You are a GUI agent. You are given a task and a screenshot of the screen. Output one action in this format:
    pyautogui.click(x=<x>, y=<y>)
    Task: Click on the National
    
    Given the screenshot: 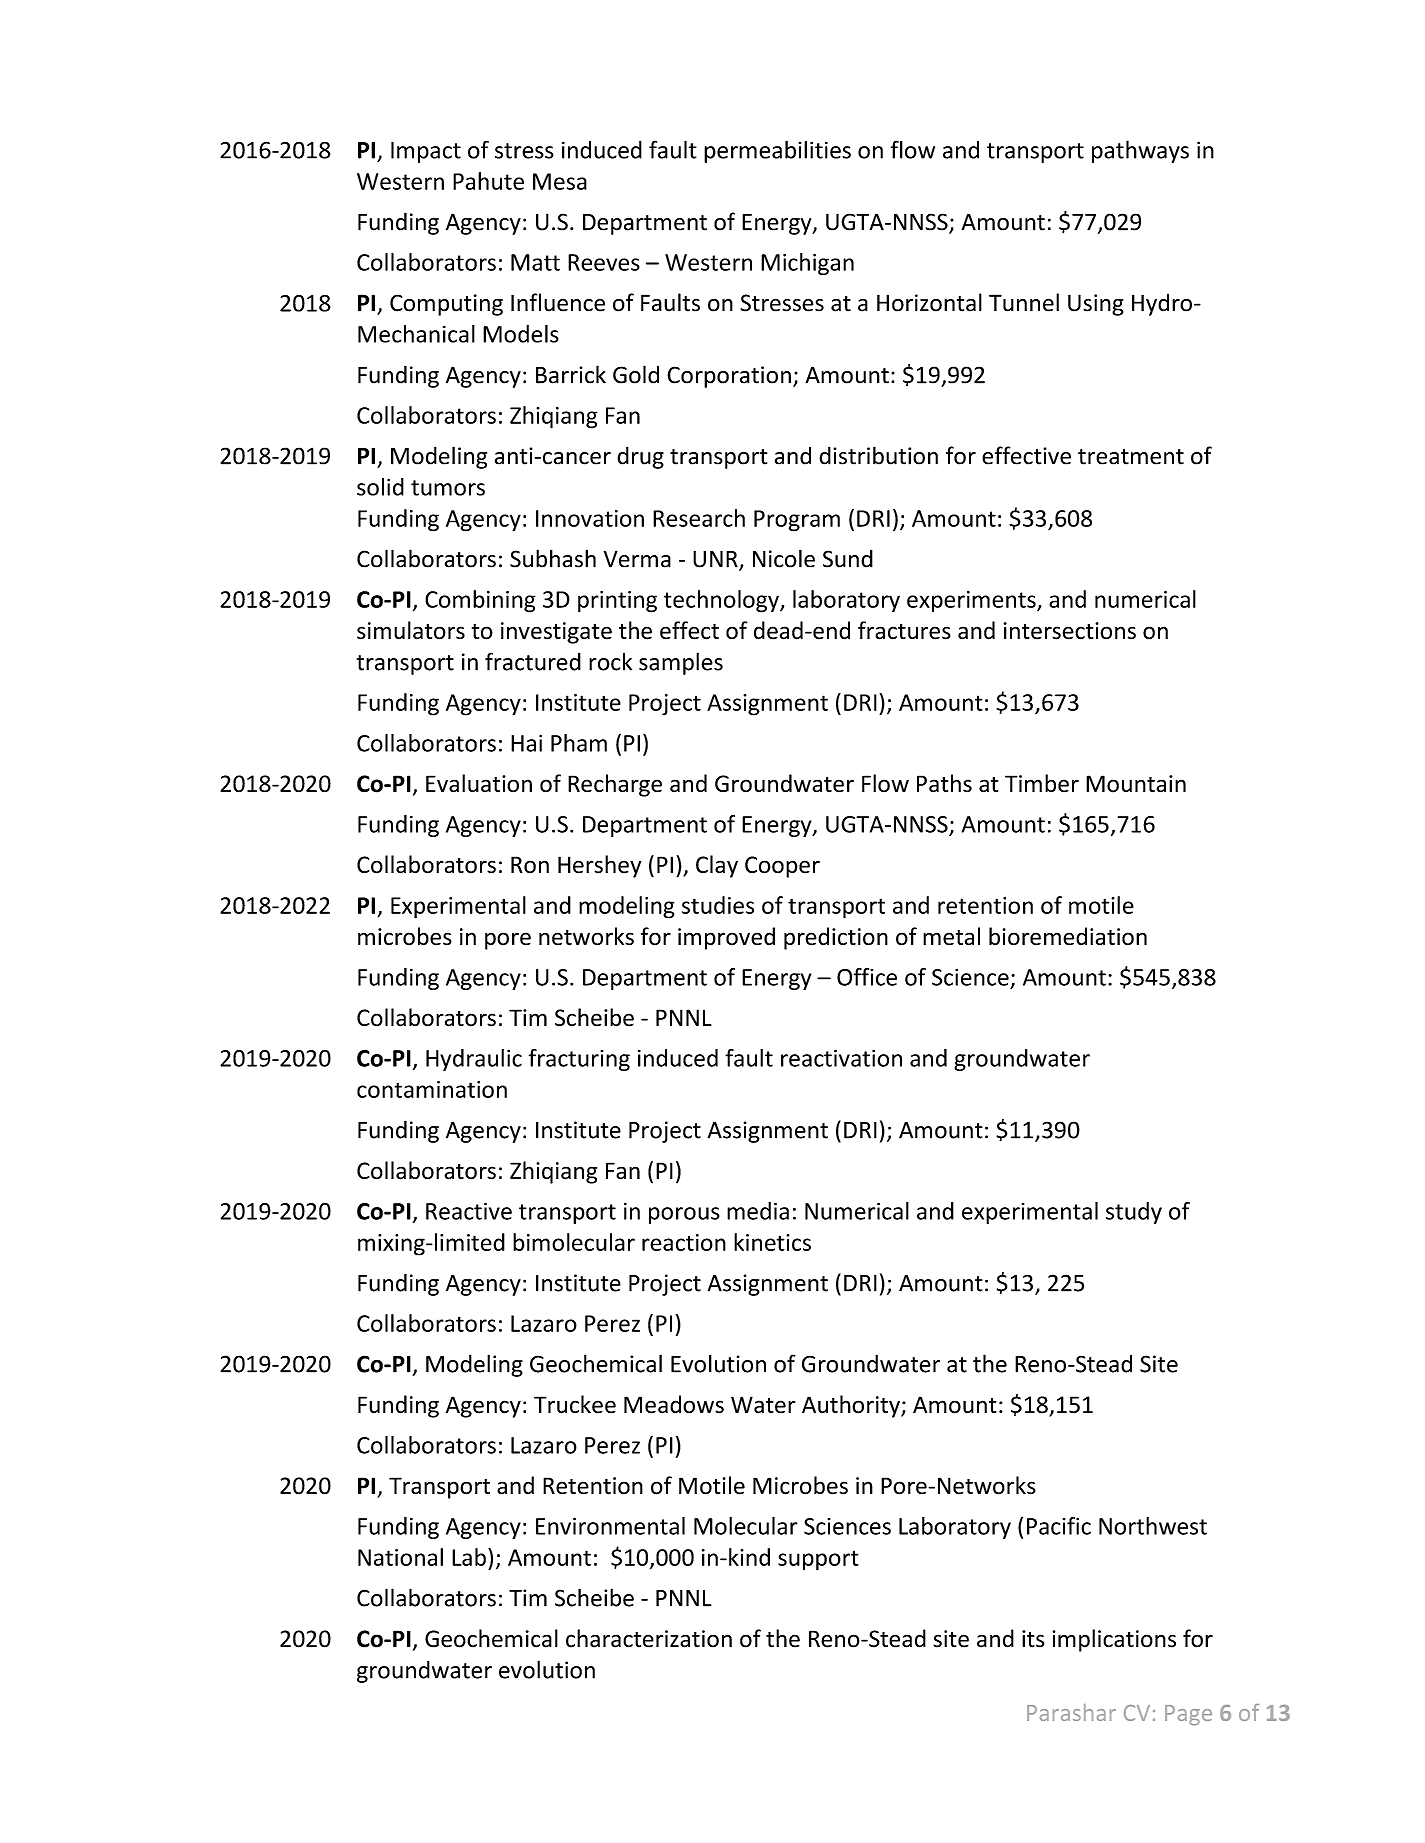 What is the action you would take?
    pyautogui.click(x=400, y=1557)
